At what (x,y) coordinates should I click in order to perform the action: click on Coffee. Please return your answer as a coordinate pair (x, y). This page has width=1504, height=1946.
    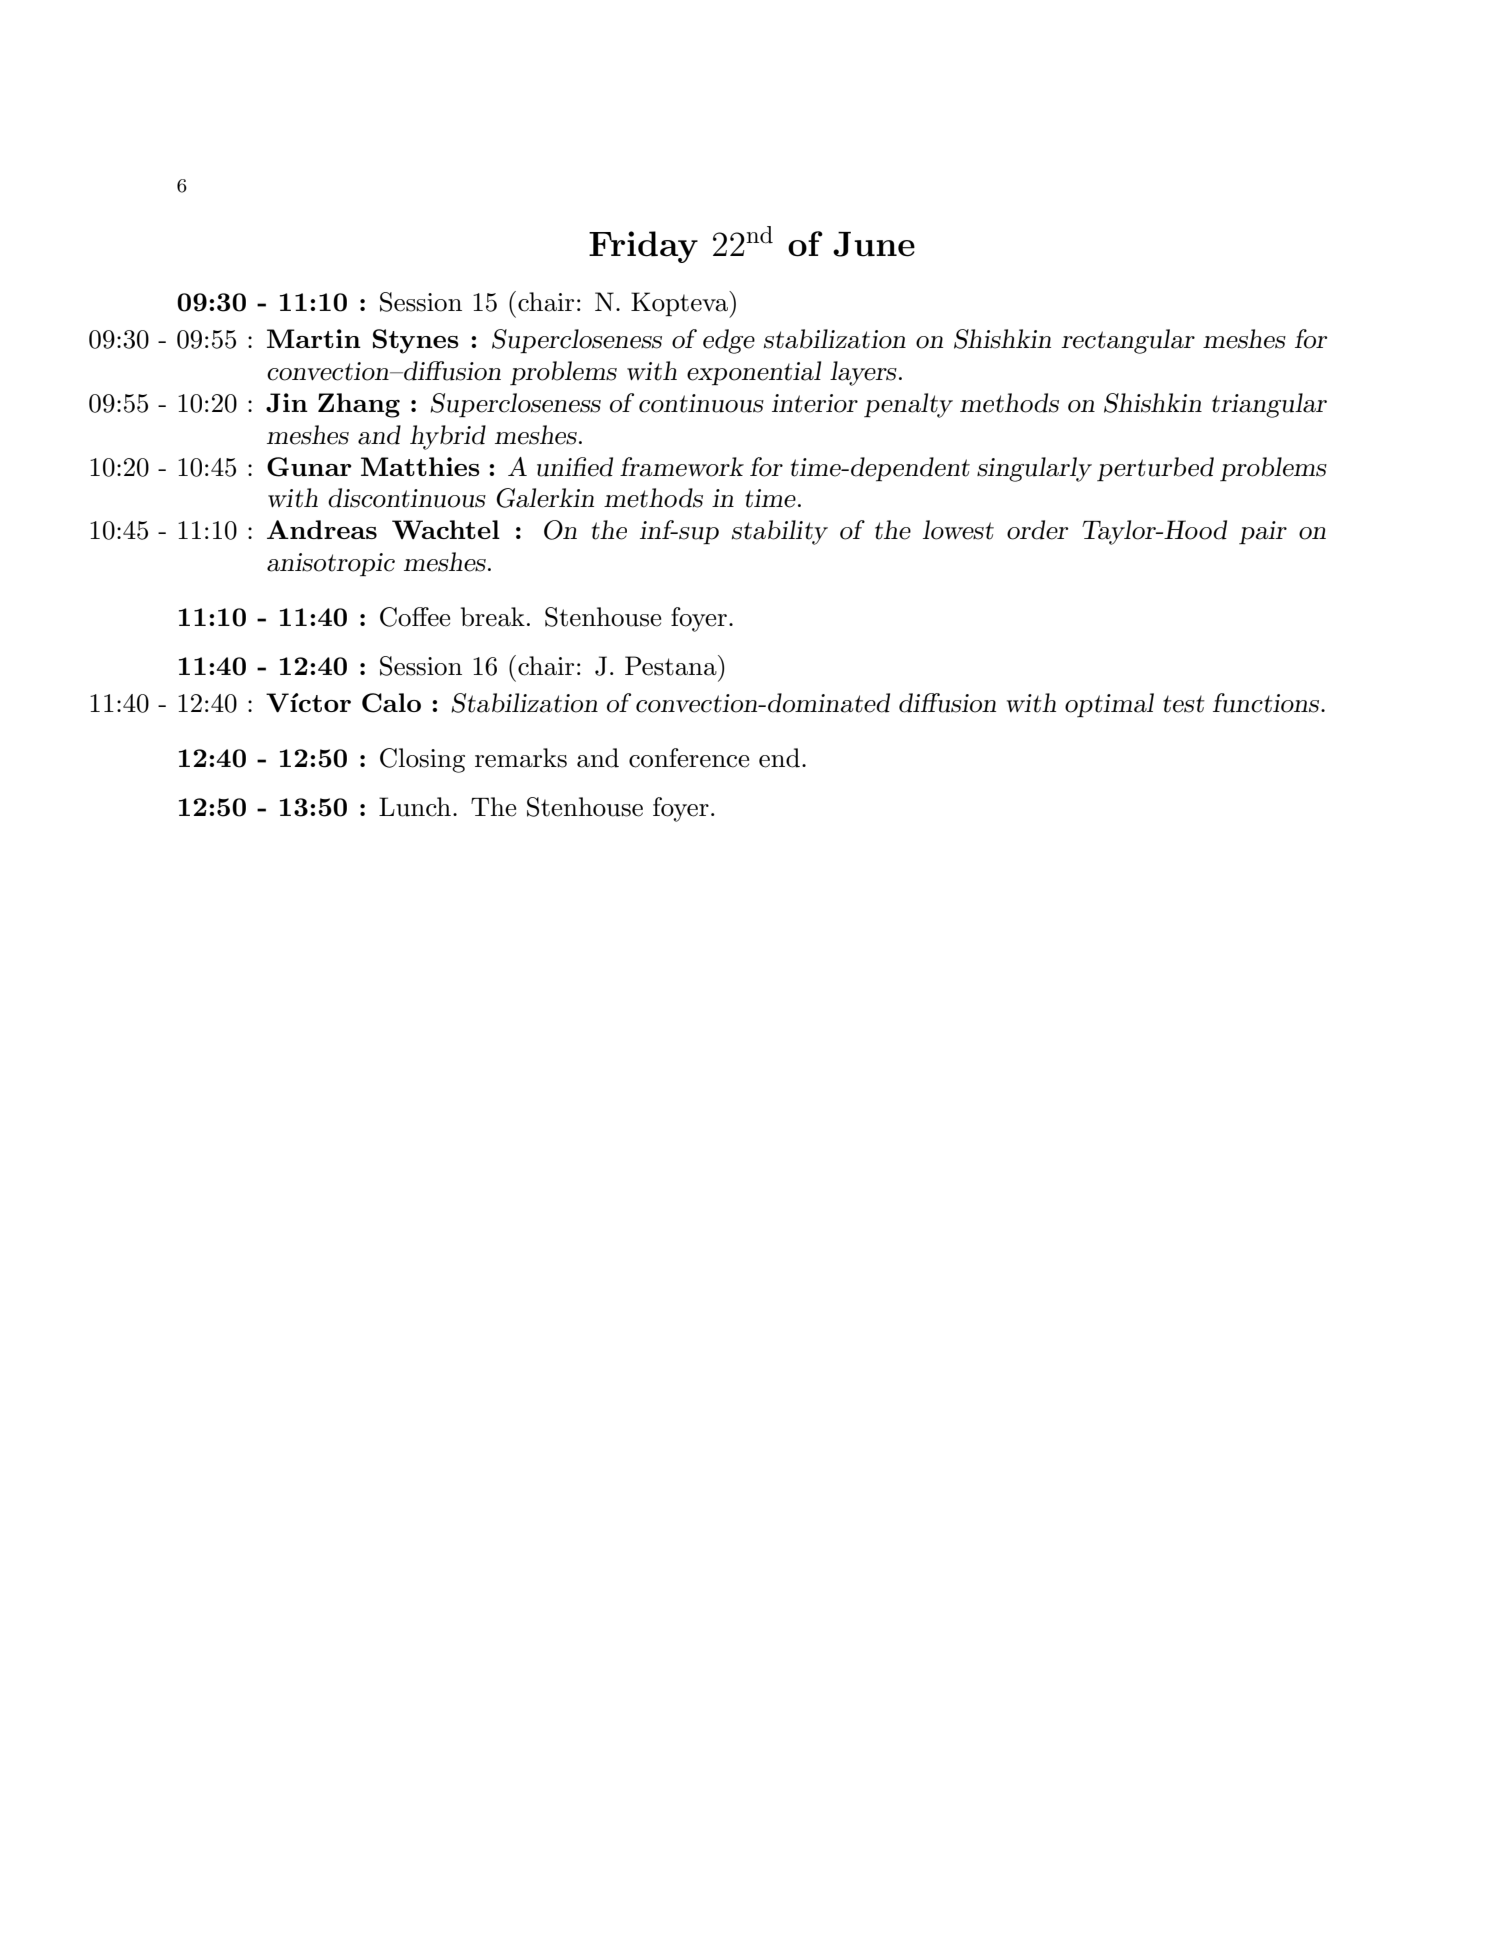
    Looking at the image, I should click on (415, 617).
